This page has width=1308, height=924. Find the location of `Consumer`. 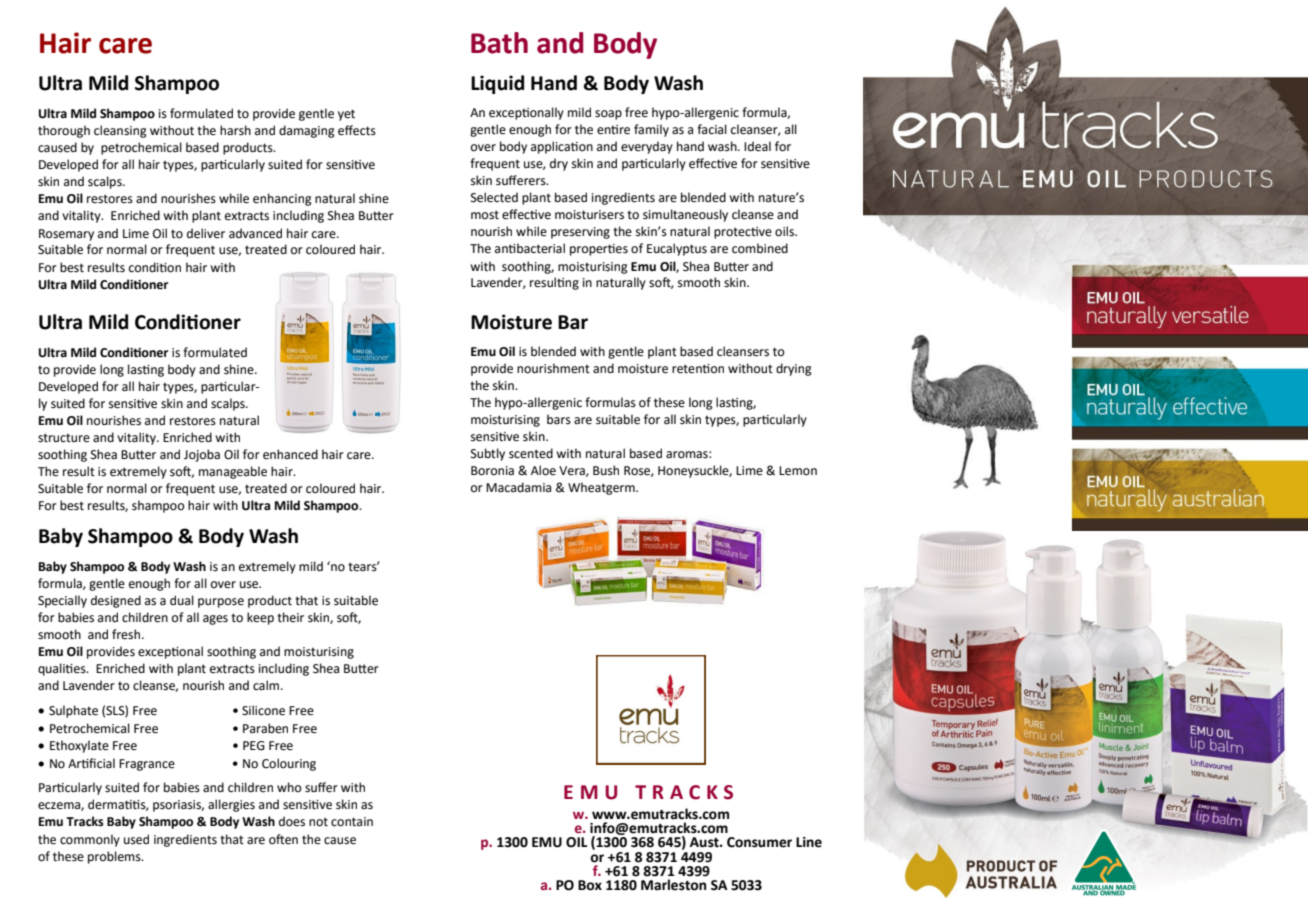

Consumer is located at coordinates (759, 842).
